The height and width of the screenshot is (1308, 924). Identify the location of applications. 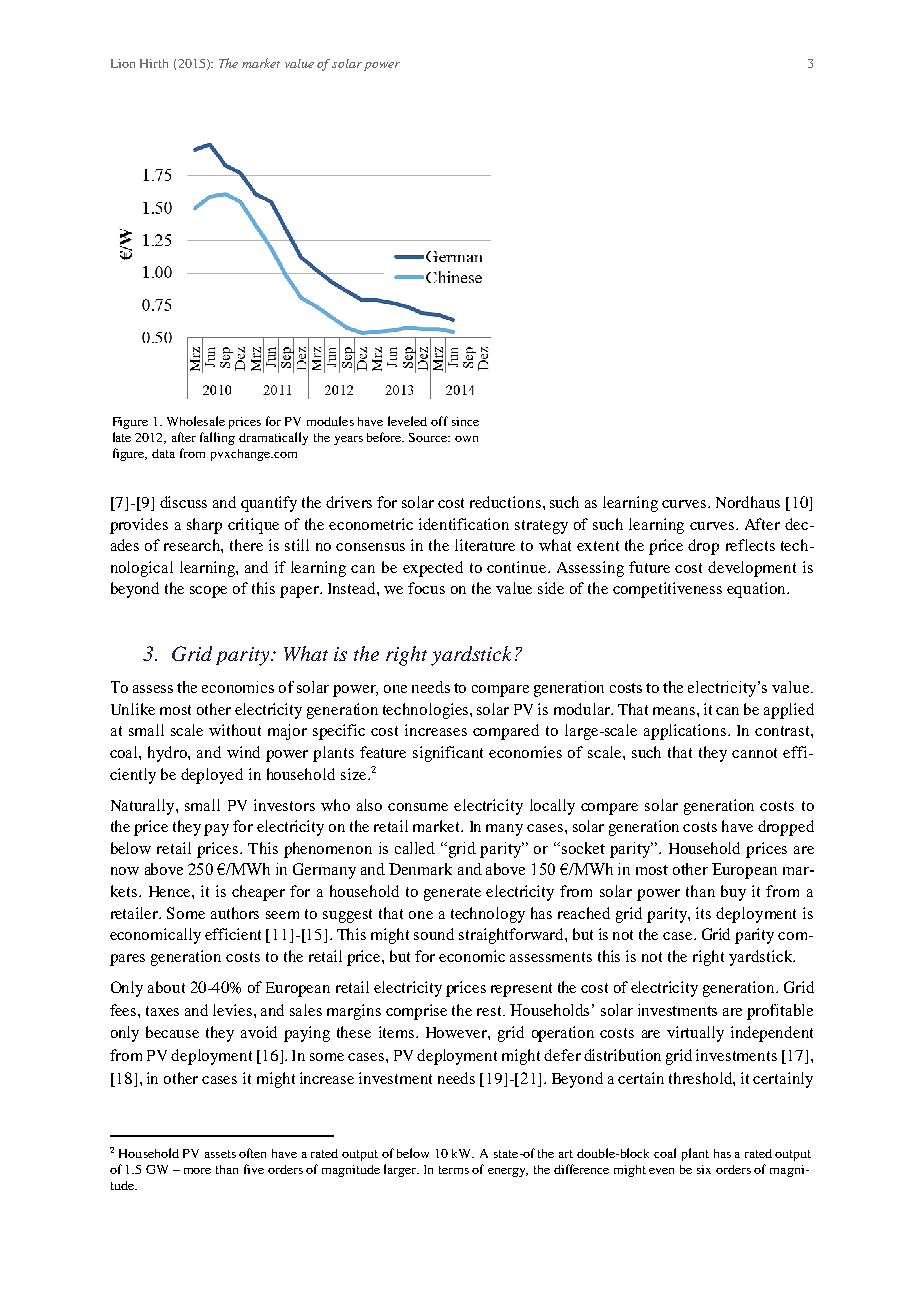
(685, 732).
